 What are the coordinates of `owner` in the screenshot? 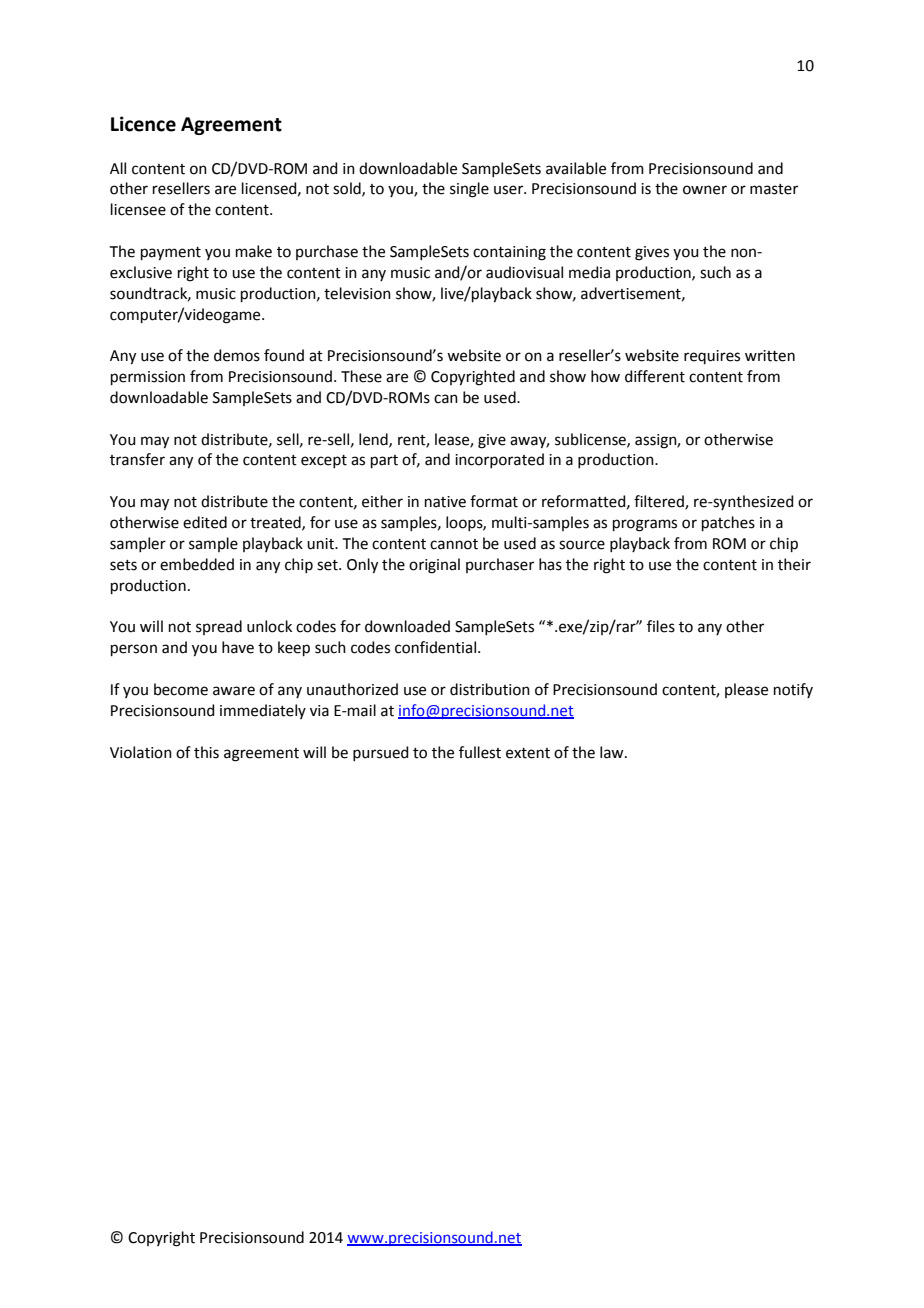 It's located at (705, 190).
